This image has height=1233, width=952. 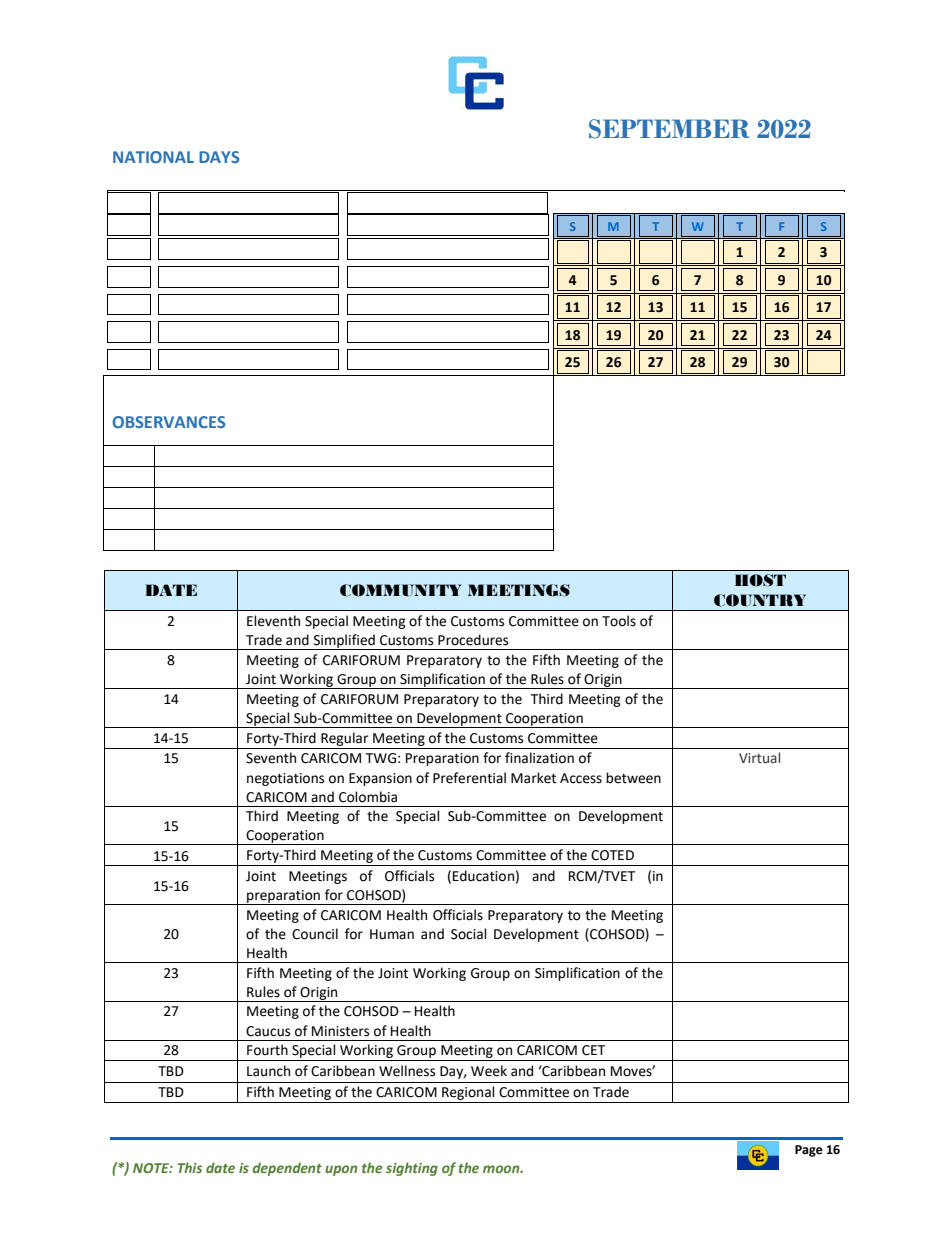 What do you see at coordinates (400, 590) in the image?
I see `COMMUNITY` at bounding box center [400, 590].
